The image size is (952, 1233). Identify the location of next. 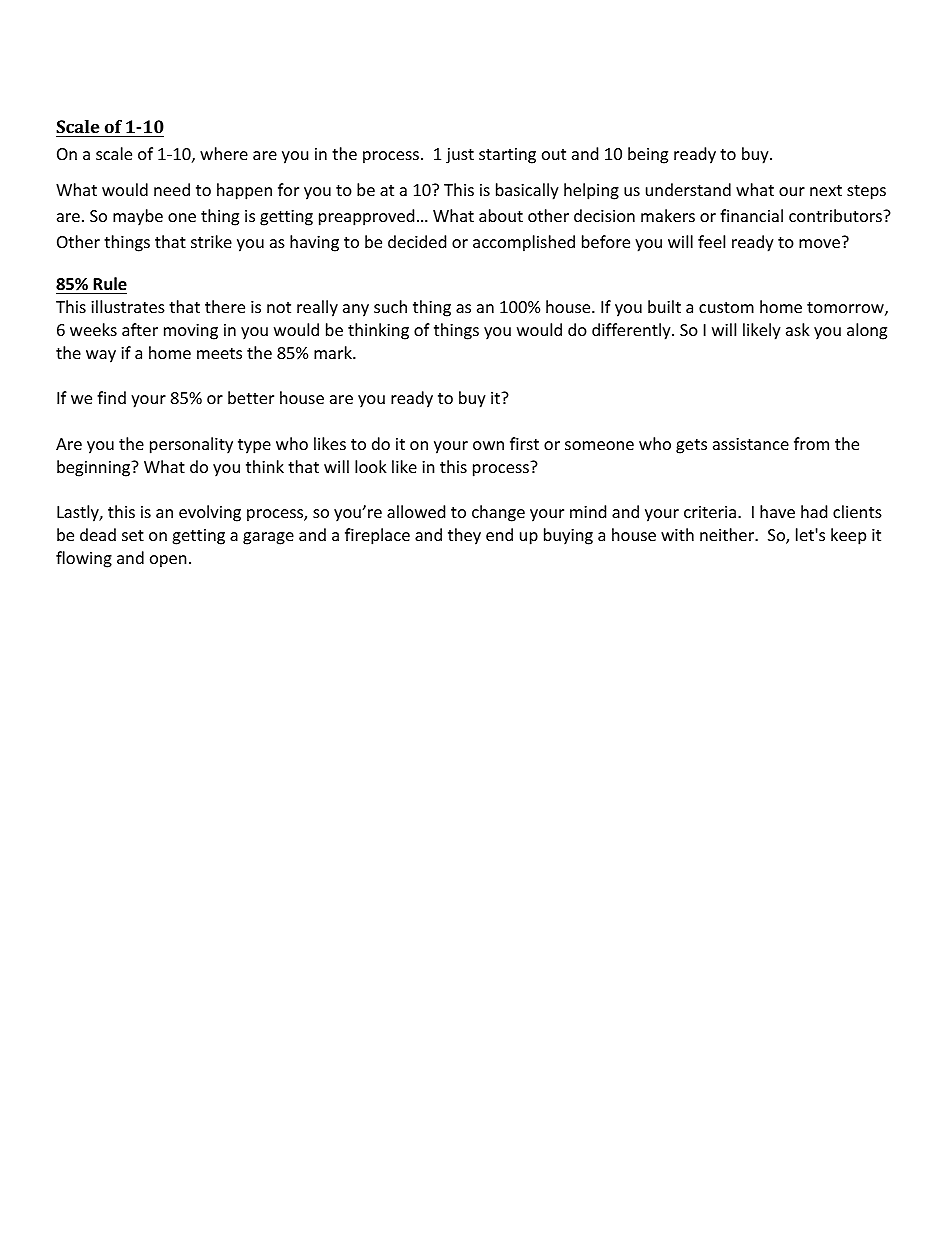
(826, 190).
